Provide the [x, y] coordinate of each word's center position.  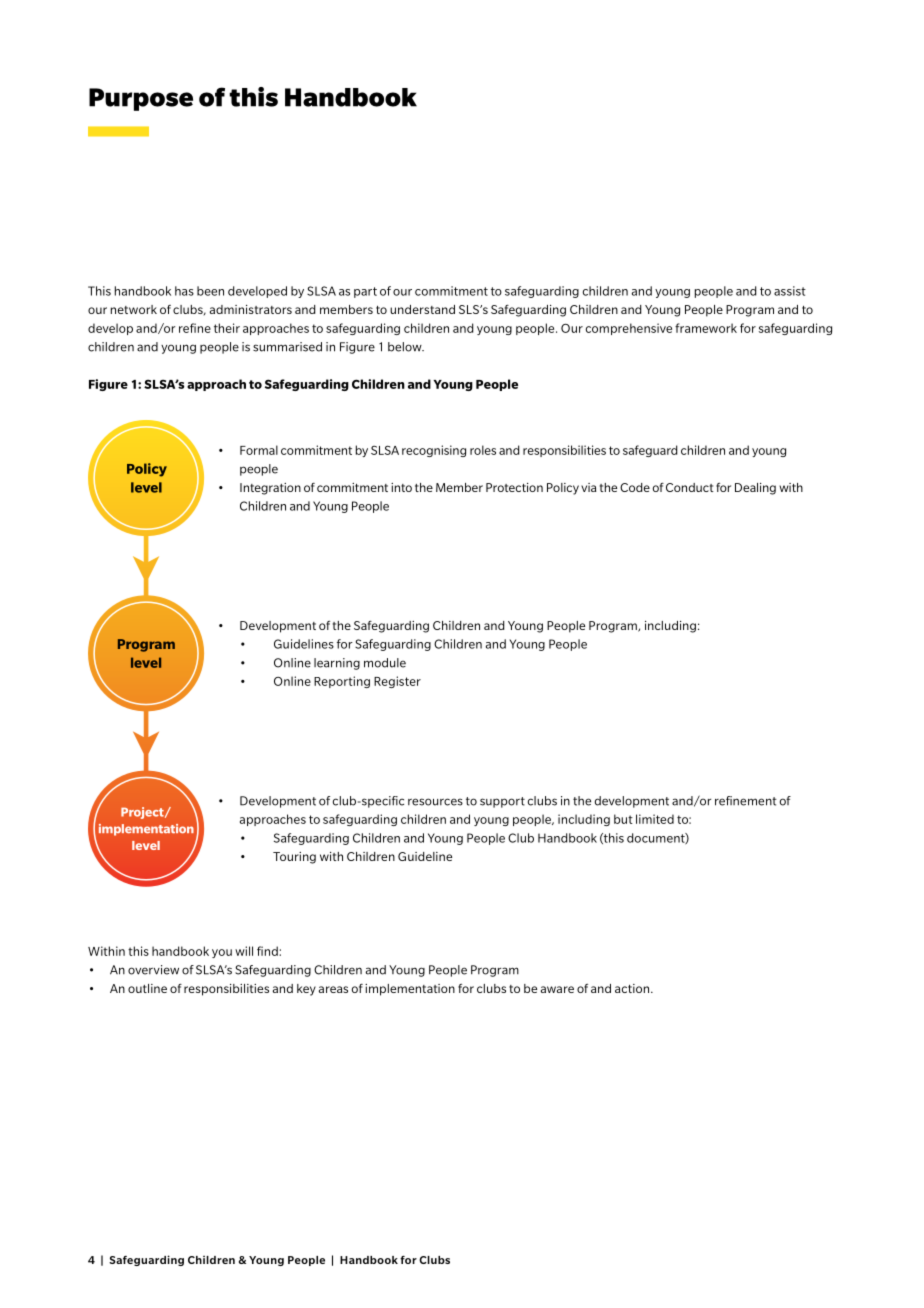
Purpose [141, 99]
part [365, 292]
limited [655, 819]
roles [483, 450]
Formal [259, 450]
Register [397, 682]
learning [337, 664]
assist [790, 291]
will [244, 951]
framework [706, 328]
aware [557, 989]
